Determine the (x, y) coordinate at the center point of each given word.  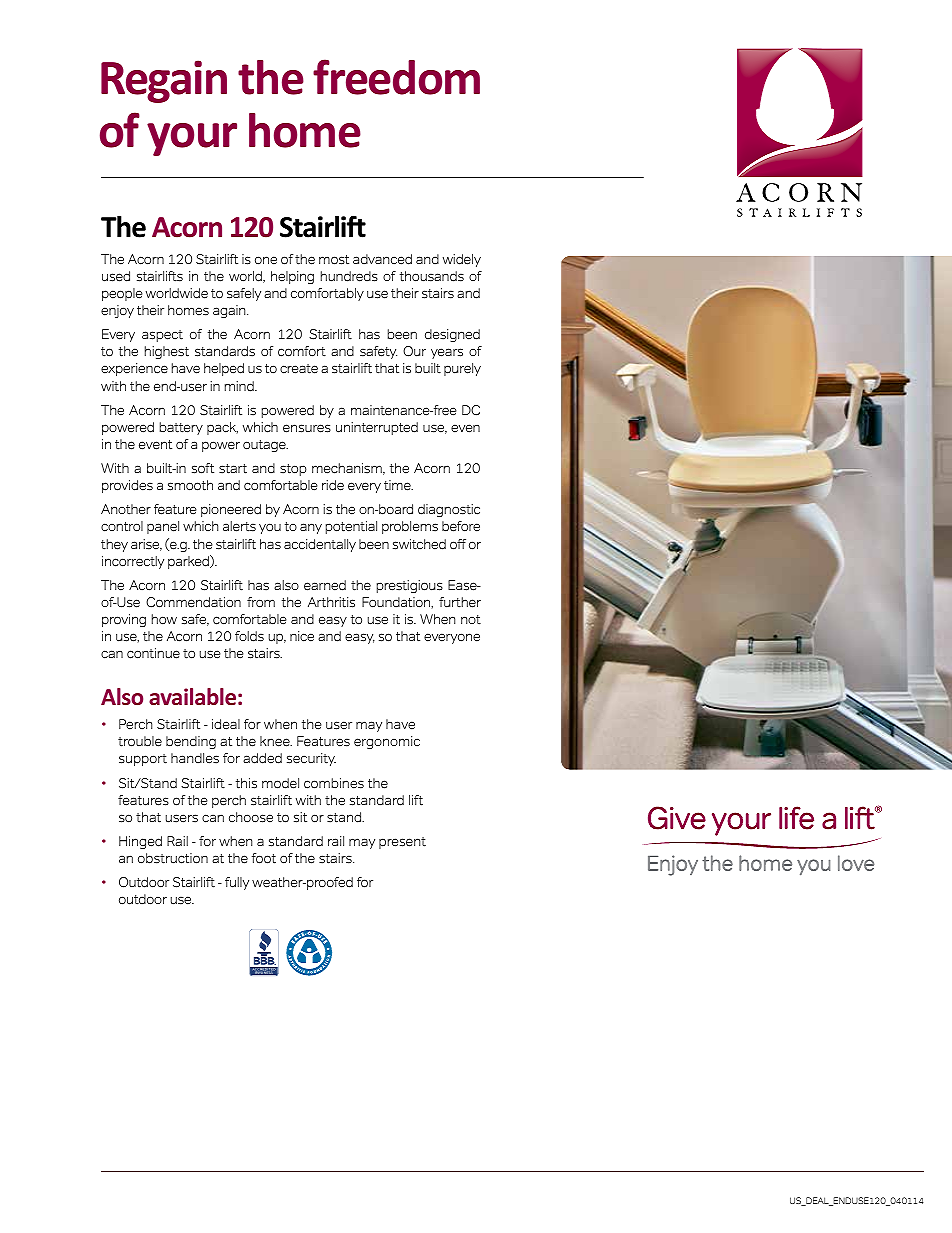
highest (167, 352)
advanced (382, 259)
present (402, 843)
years (447, 353)
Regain (164, 81)
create (299, 369)
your (192, 139)
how (164, 619)
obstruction (173, 858)
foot (264, 858)
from (261, 602)
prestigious (410, 586)
